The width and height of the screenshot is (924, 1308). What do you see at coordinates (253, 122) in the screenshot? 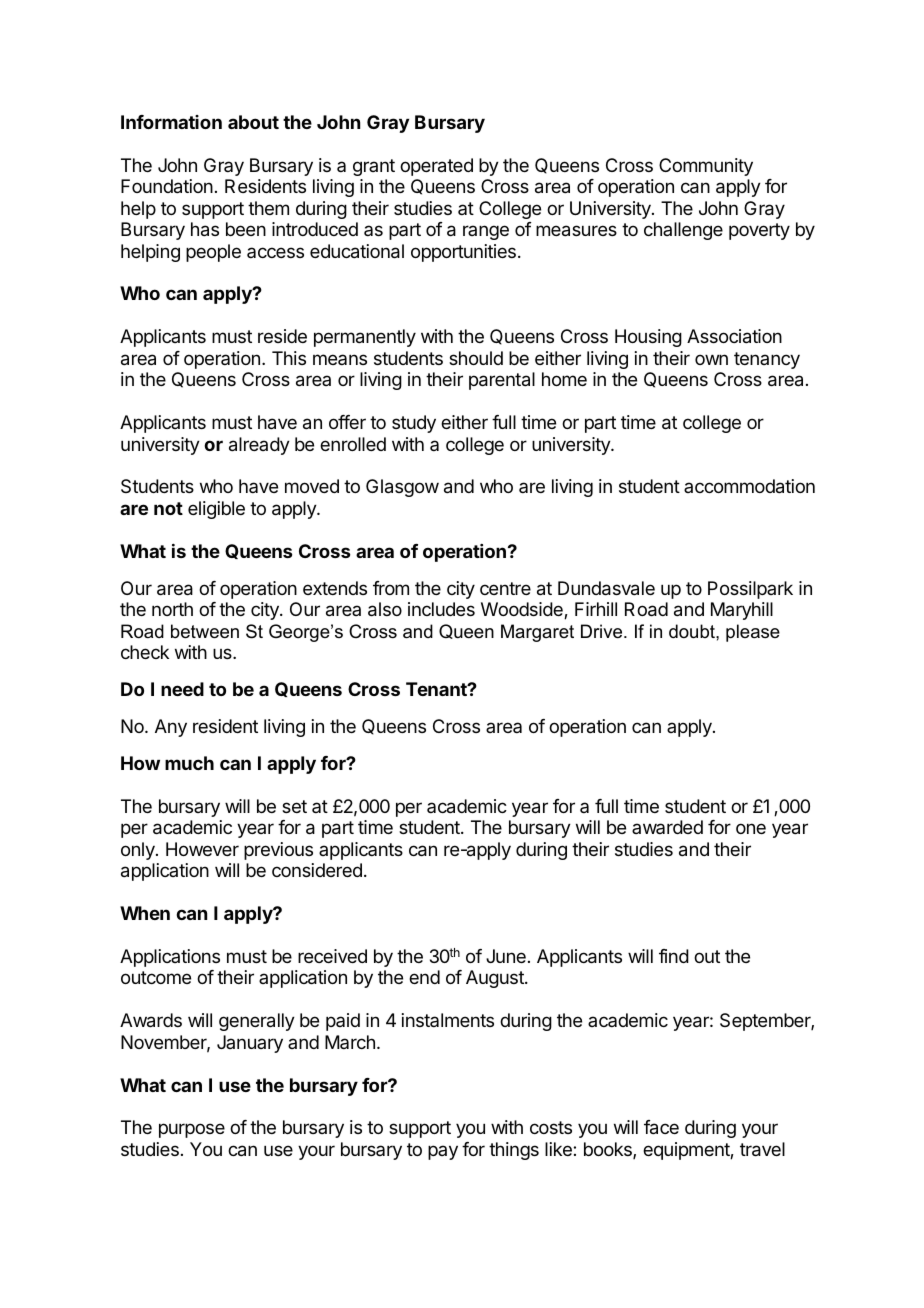
I see `about` at bounding box center [253, 122].
